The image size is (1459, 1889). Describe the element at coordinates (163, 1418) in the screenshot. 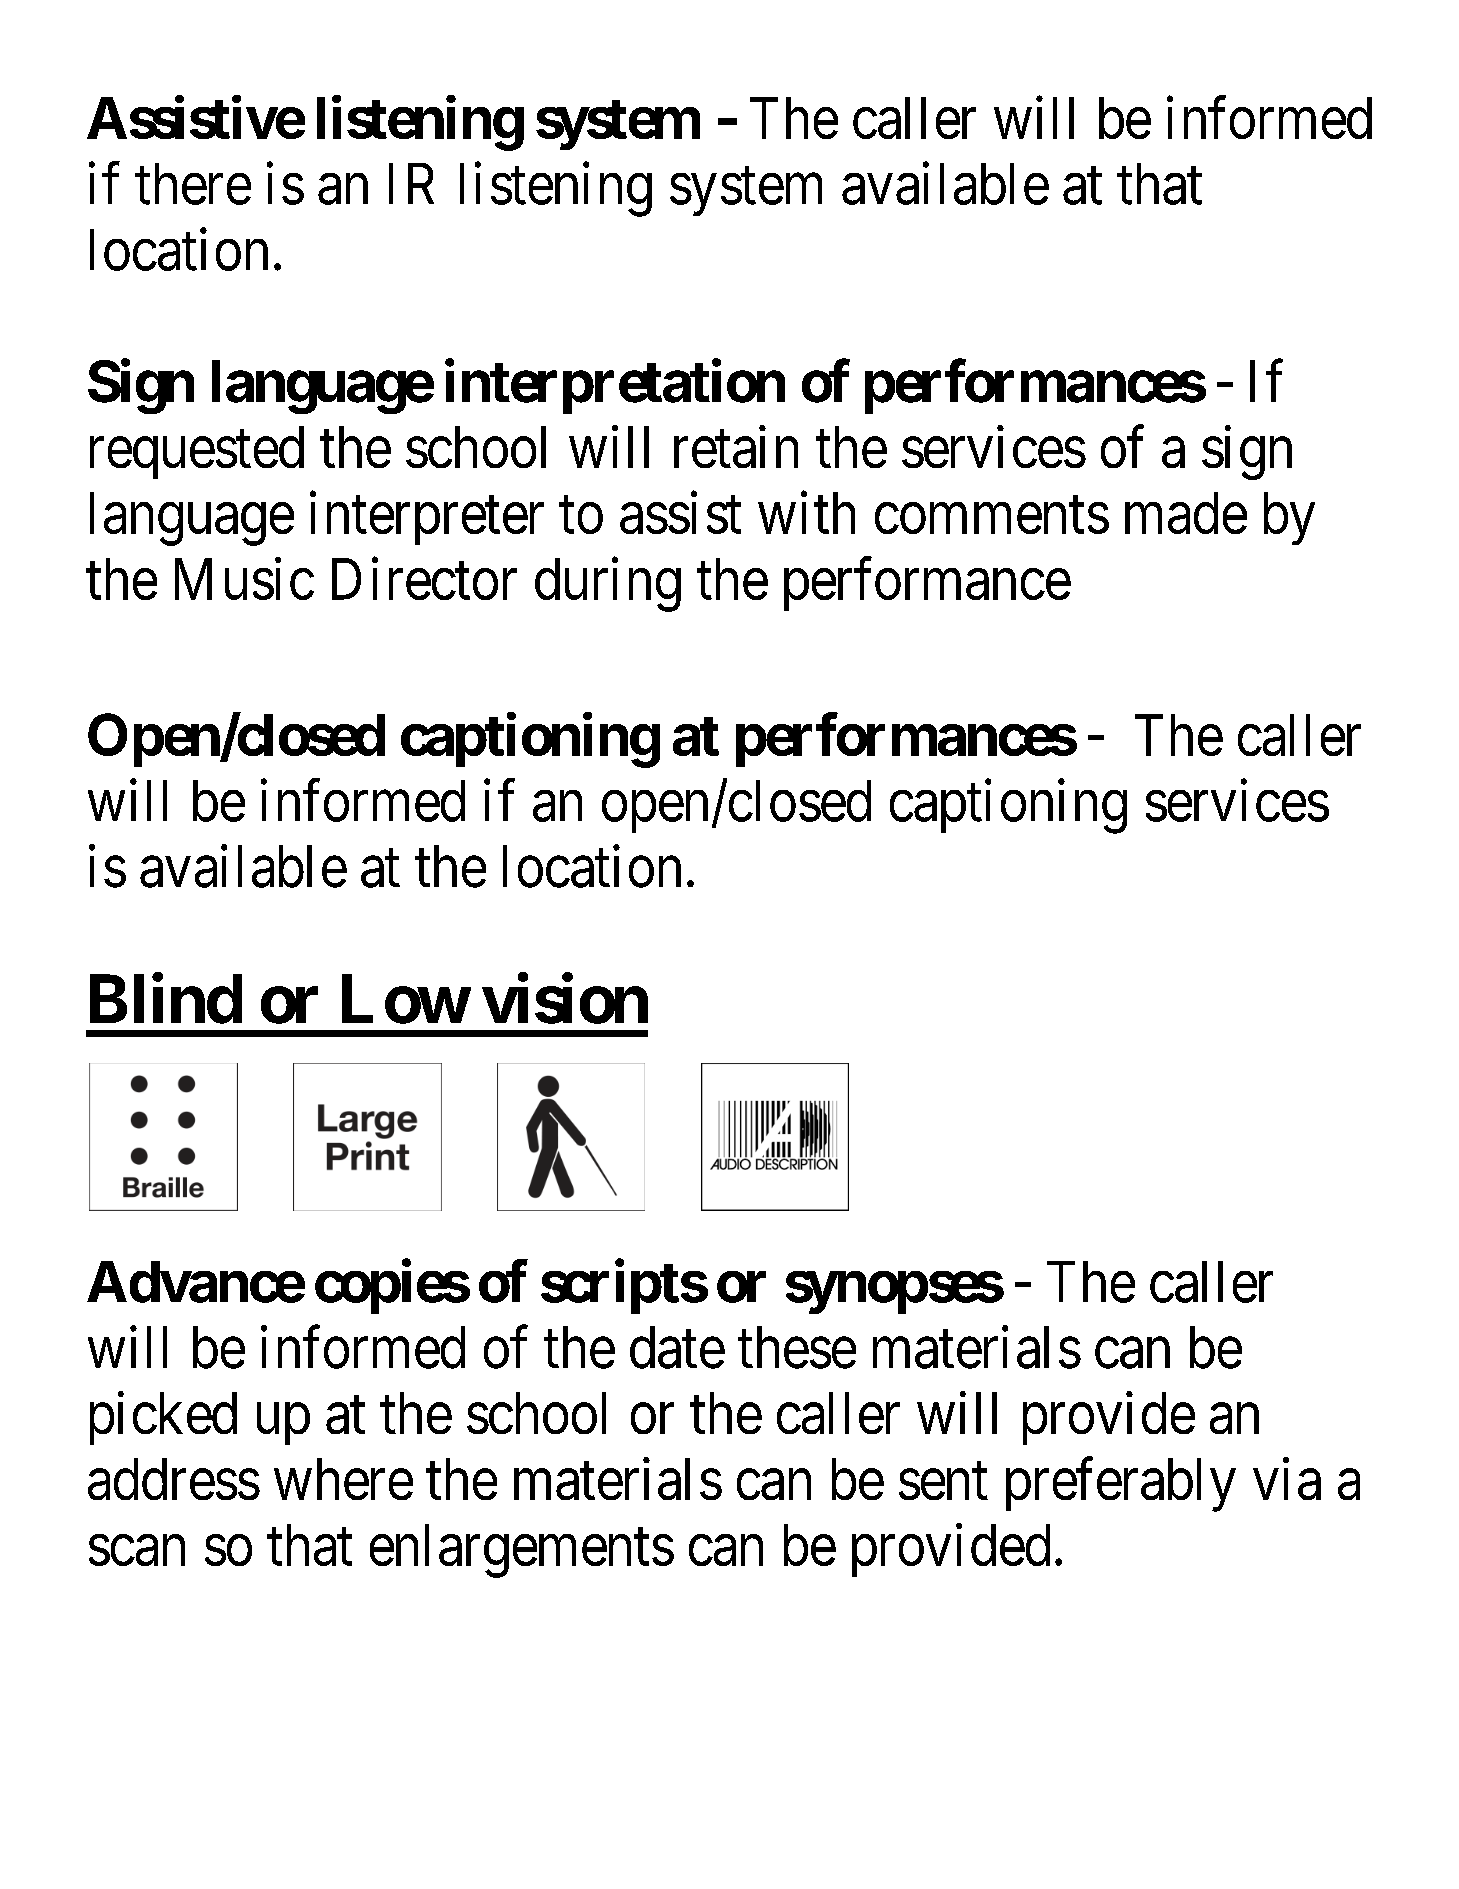

I see `picked` at that location.
